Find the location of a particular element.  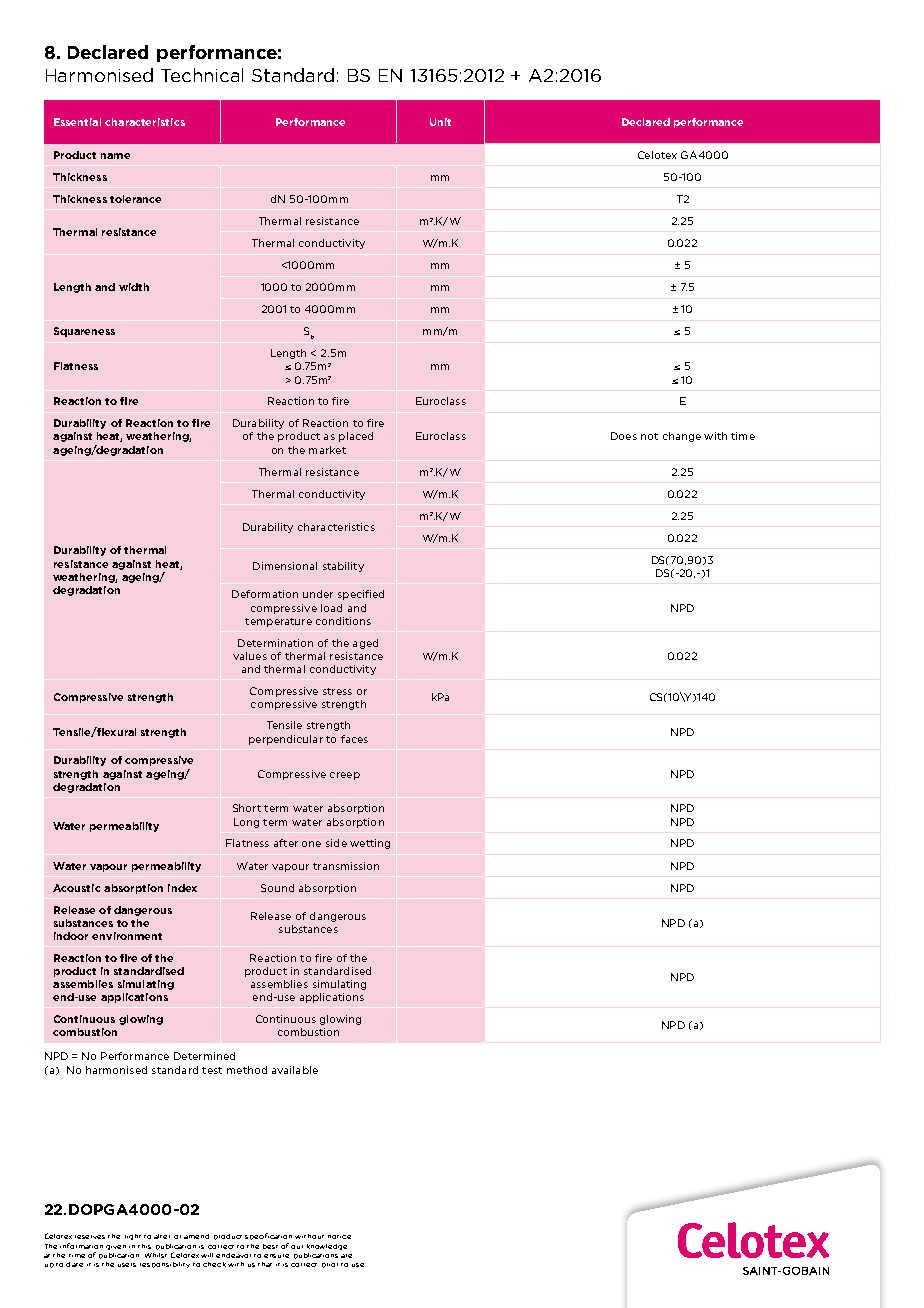

name is located at coordinates (115, 156).
